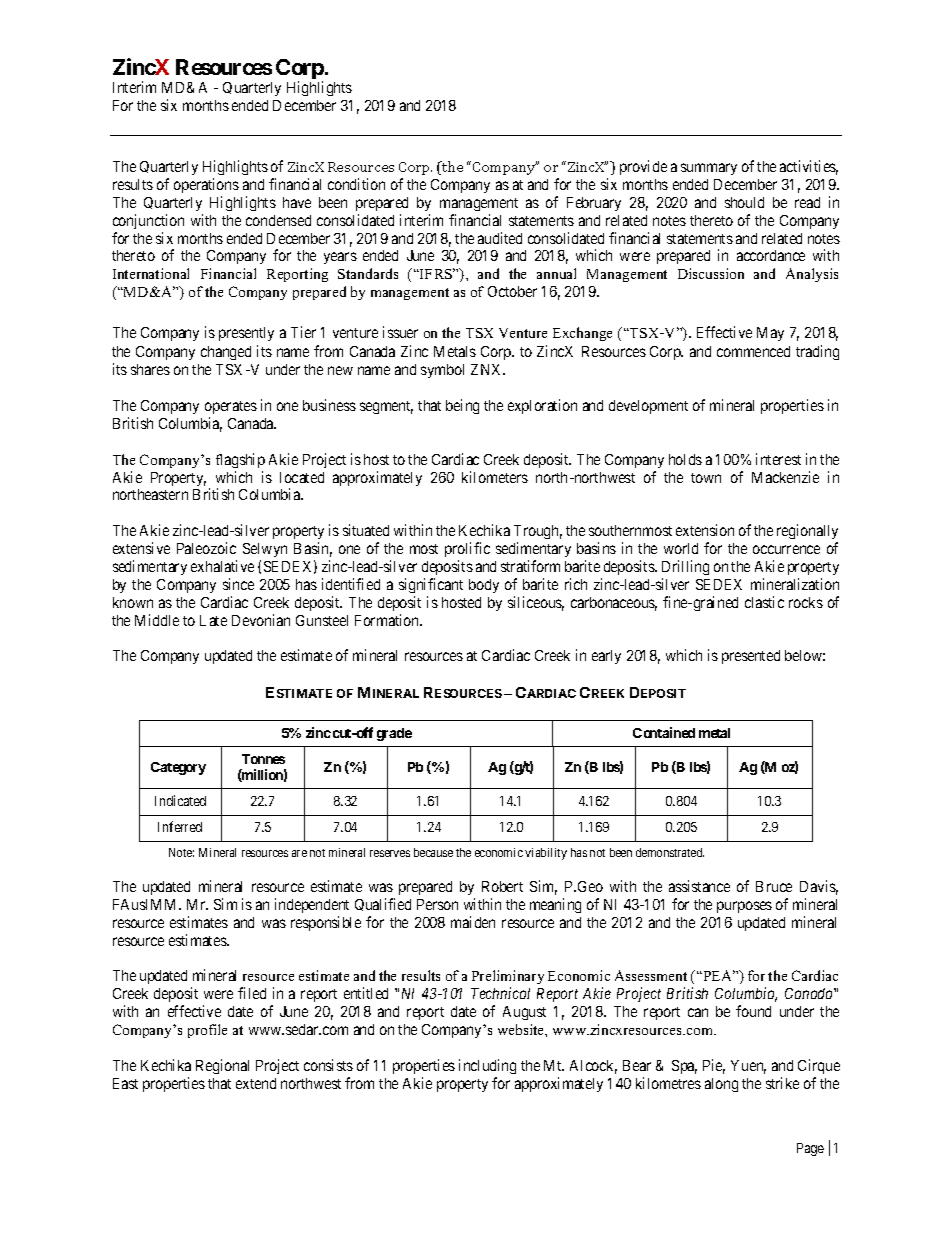 This image has height=1233, width=952. What do you see at coordinates (670, 852) in the image?
I see `demonstrated` at bounding box center [670, 852].
